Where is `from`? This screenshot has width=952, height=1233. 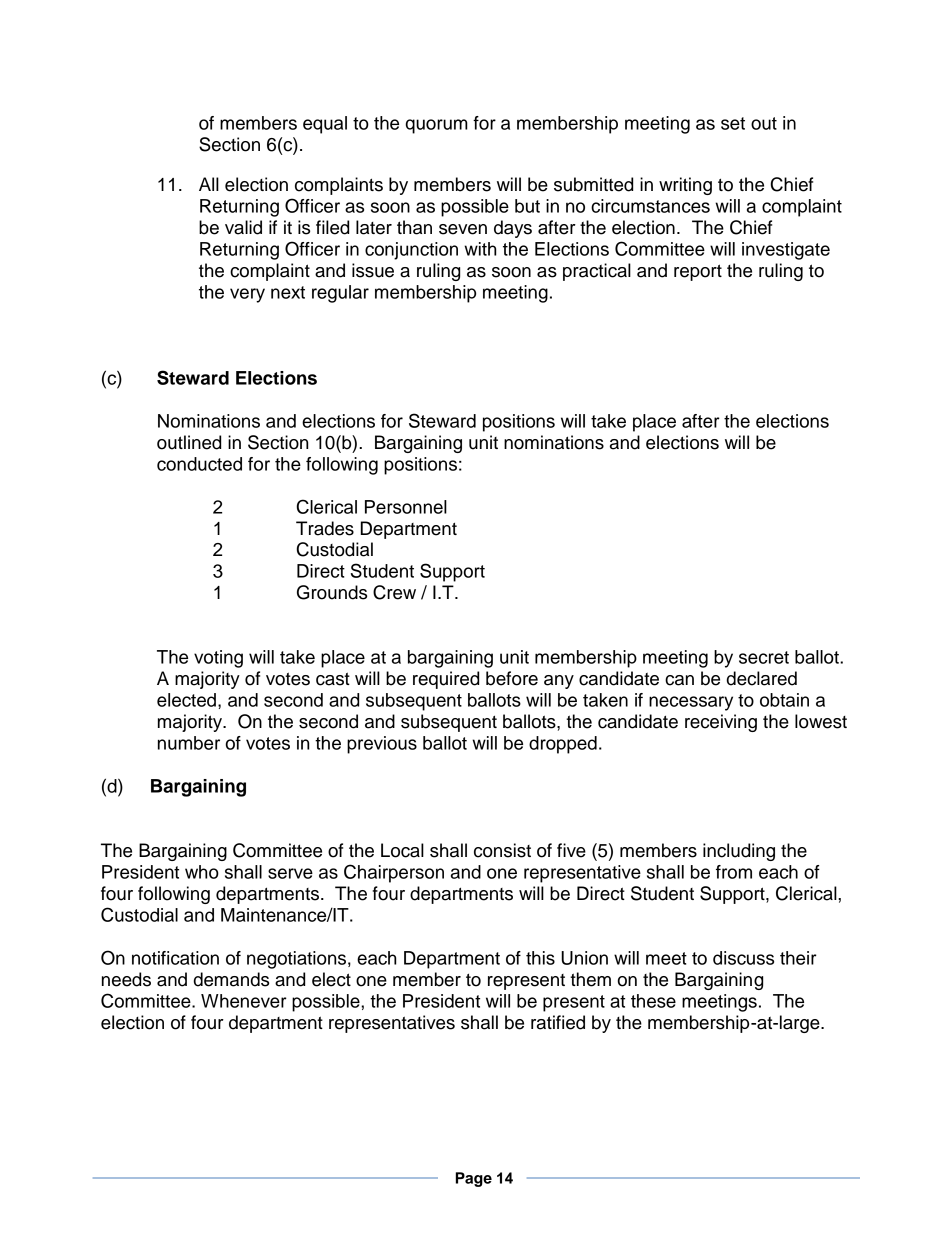 from is located at coordinates (734, 872).
